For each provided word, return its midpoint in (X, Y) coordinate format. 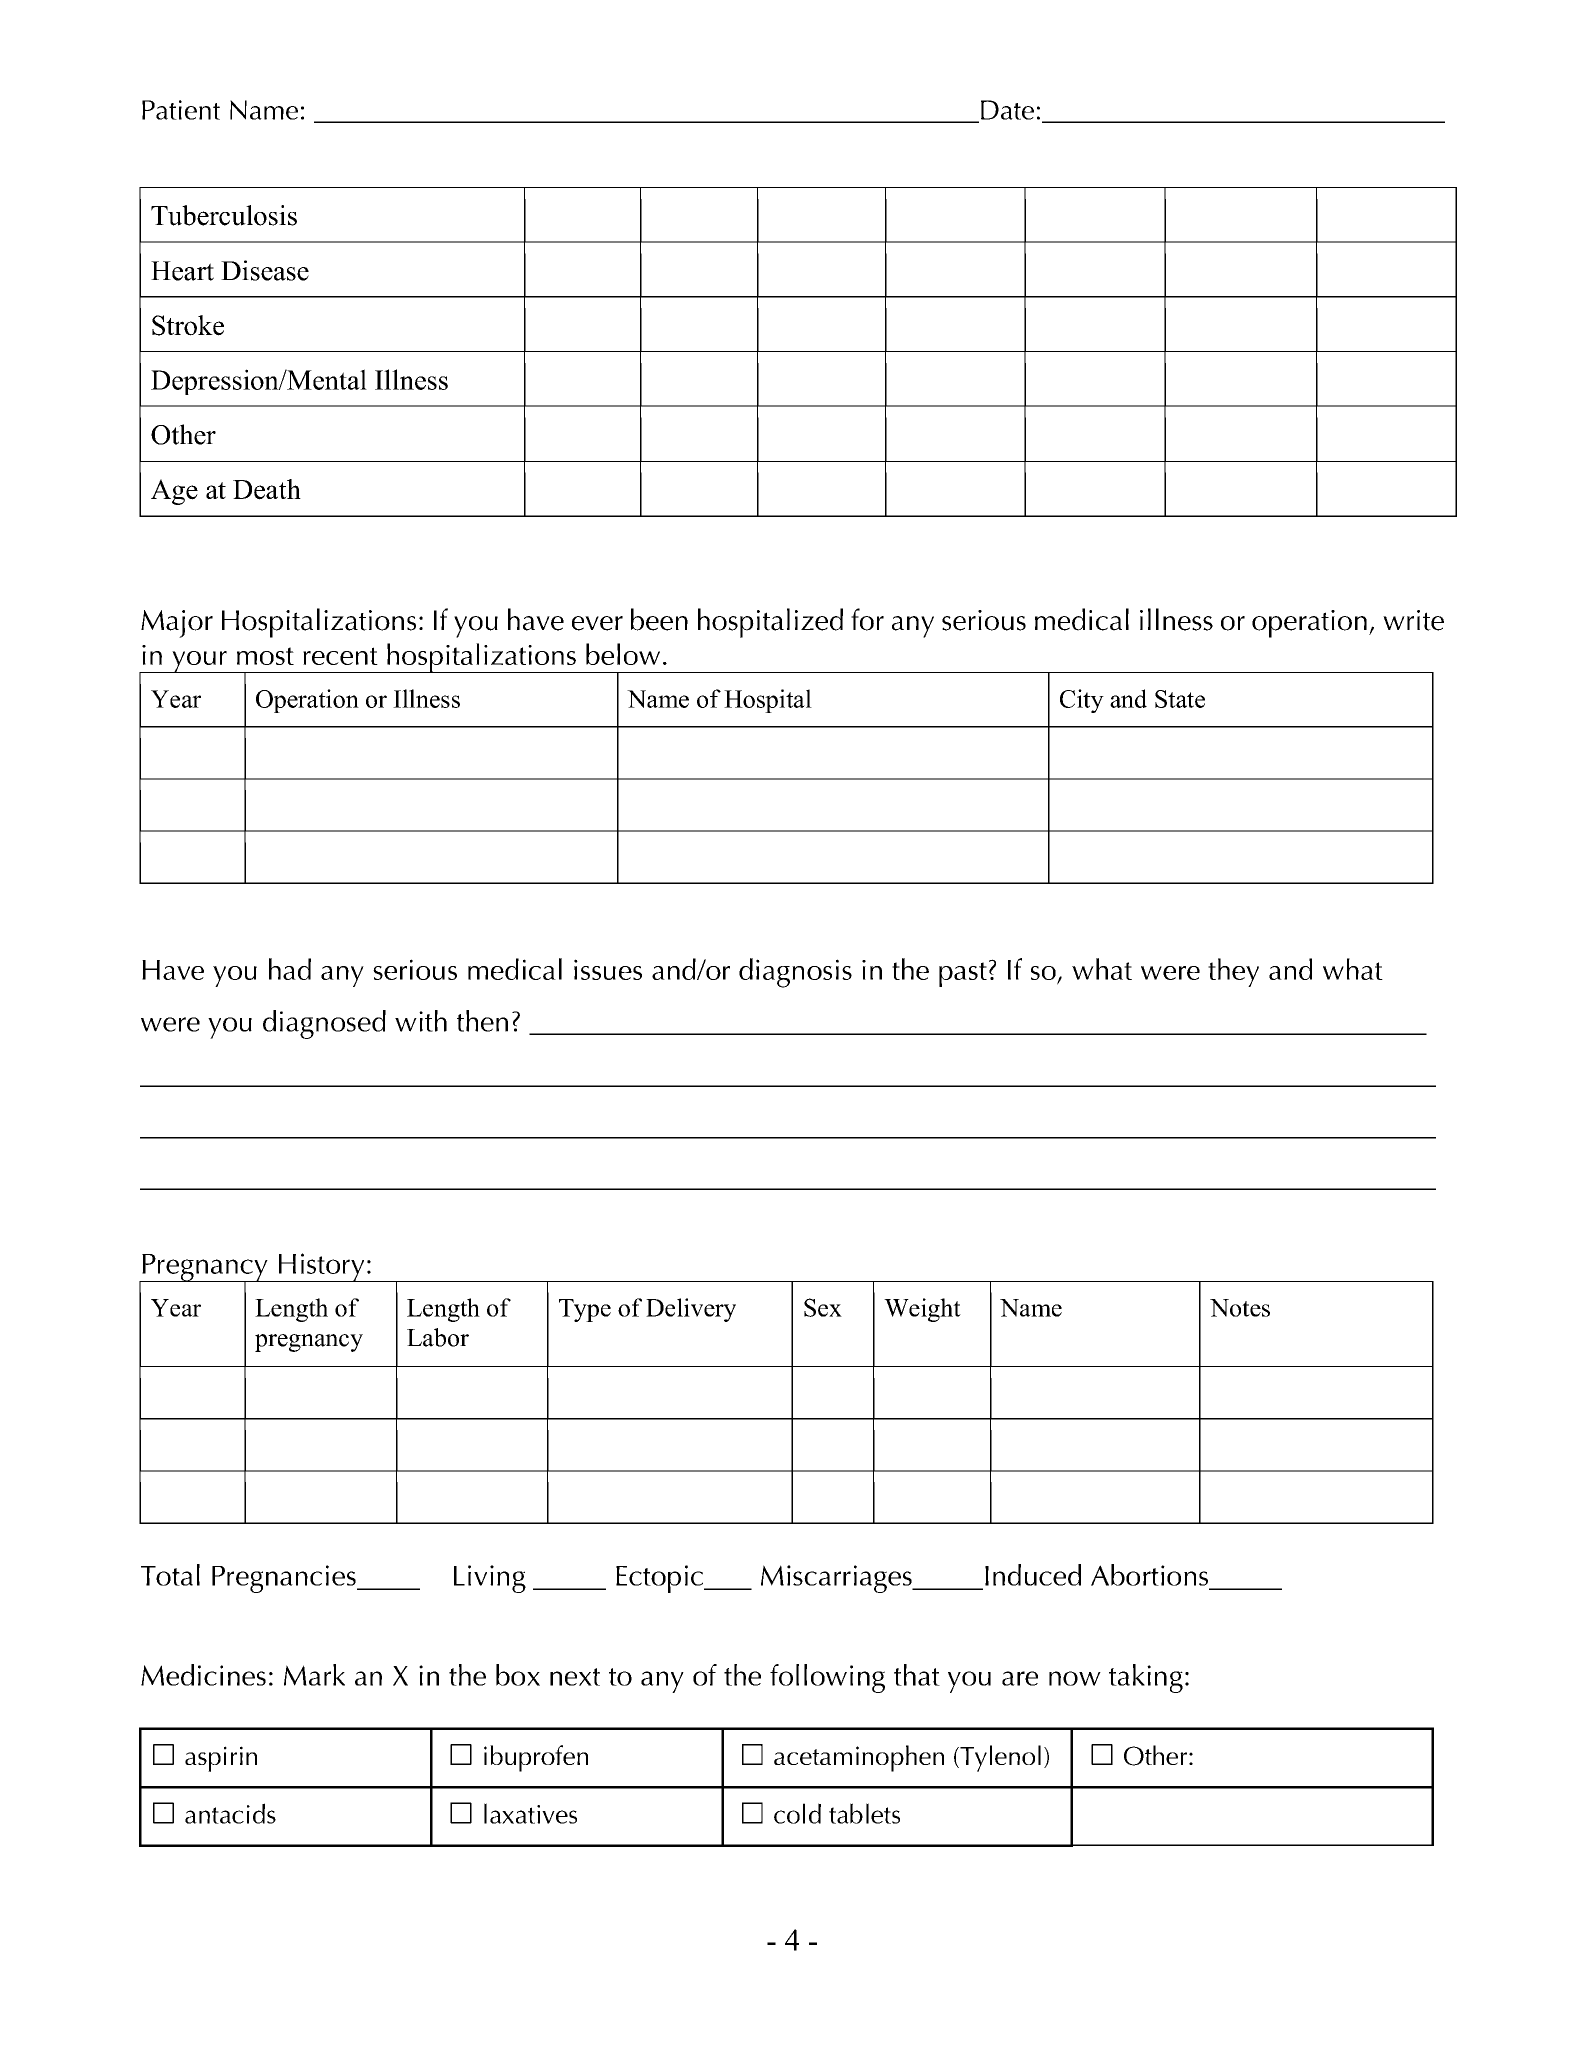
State (1180, 699)
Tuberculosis (224, 215)
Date (1007, 110)
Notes (1240, 1308)
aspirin (221, 1759)
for (867, 619)
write (1413, 620)
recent (340, 656)
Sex (823, 1307)
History (321, 1267)
